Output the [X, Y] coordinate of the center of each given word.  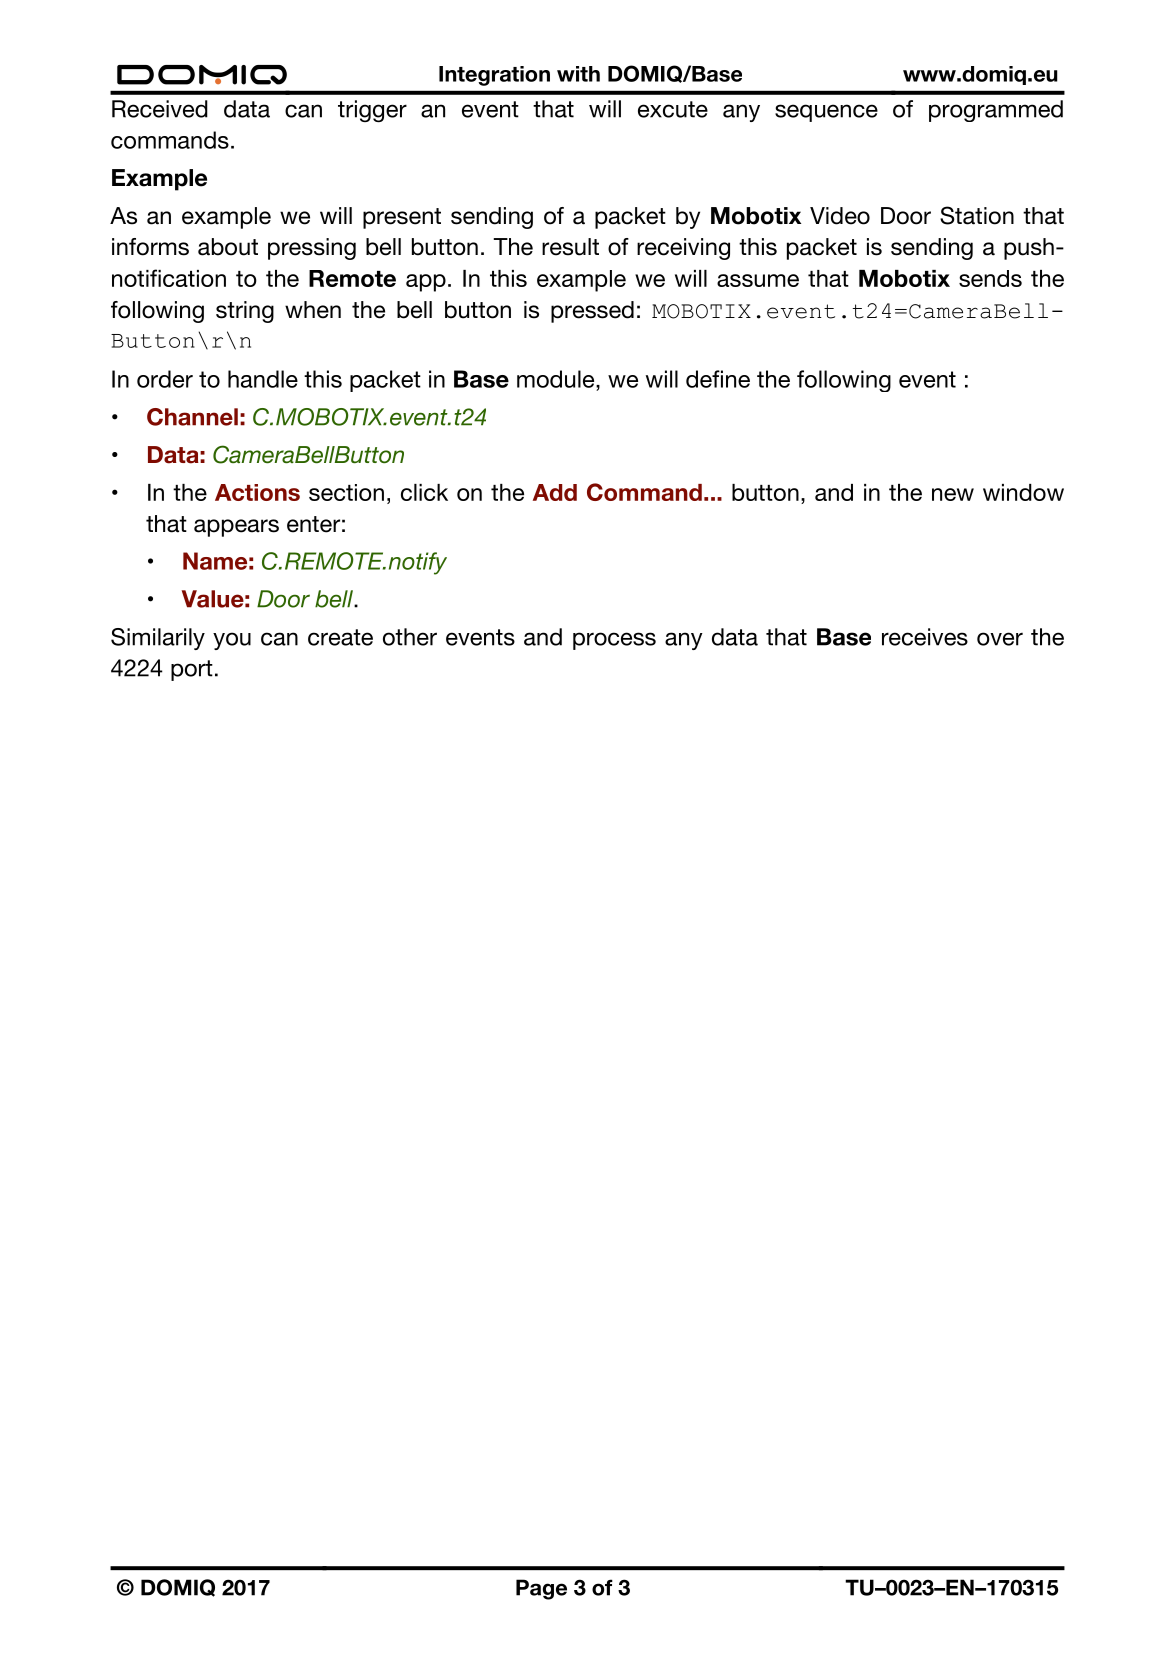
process [614, 641]
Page [541, 1589]
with [578, 74]
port [192, 670]
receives [925, 637]
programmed [996, 111]
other [410, 637]
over [1000, 639]
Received [160, 109]
